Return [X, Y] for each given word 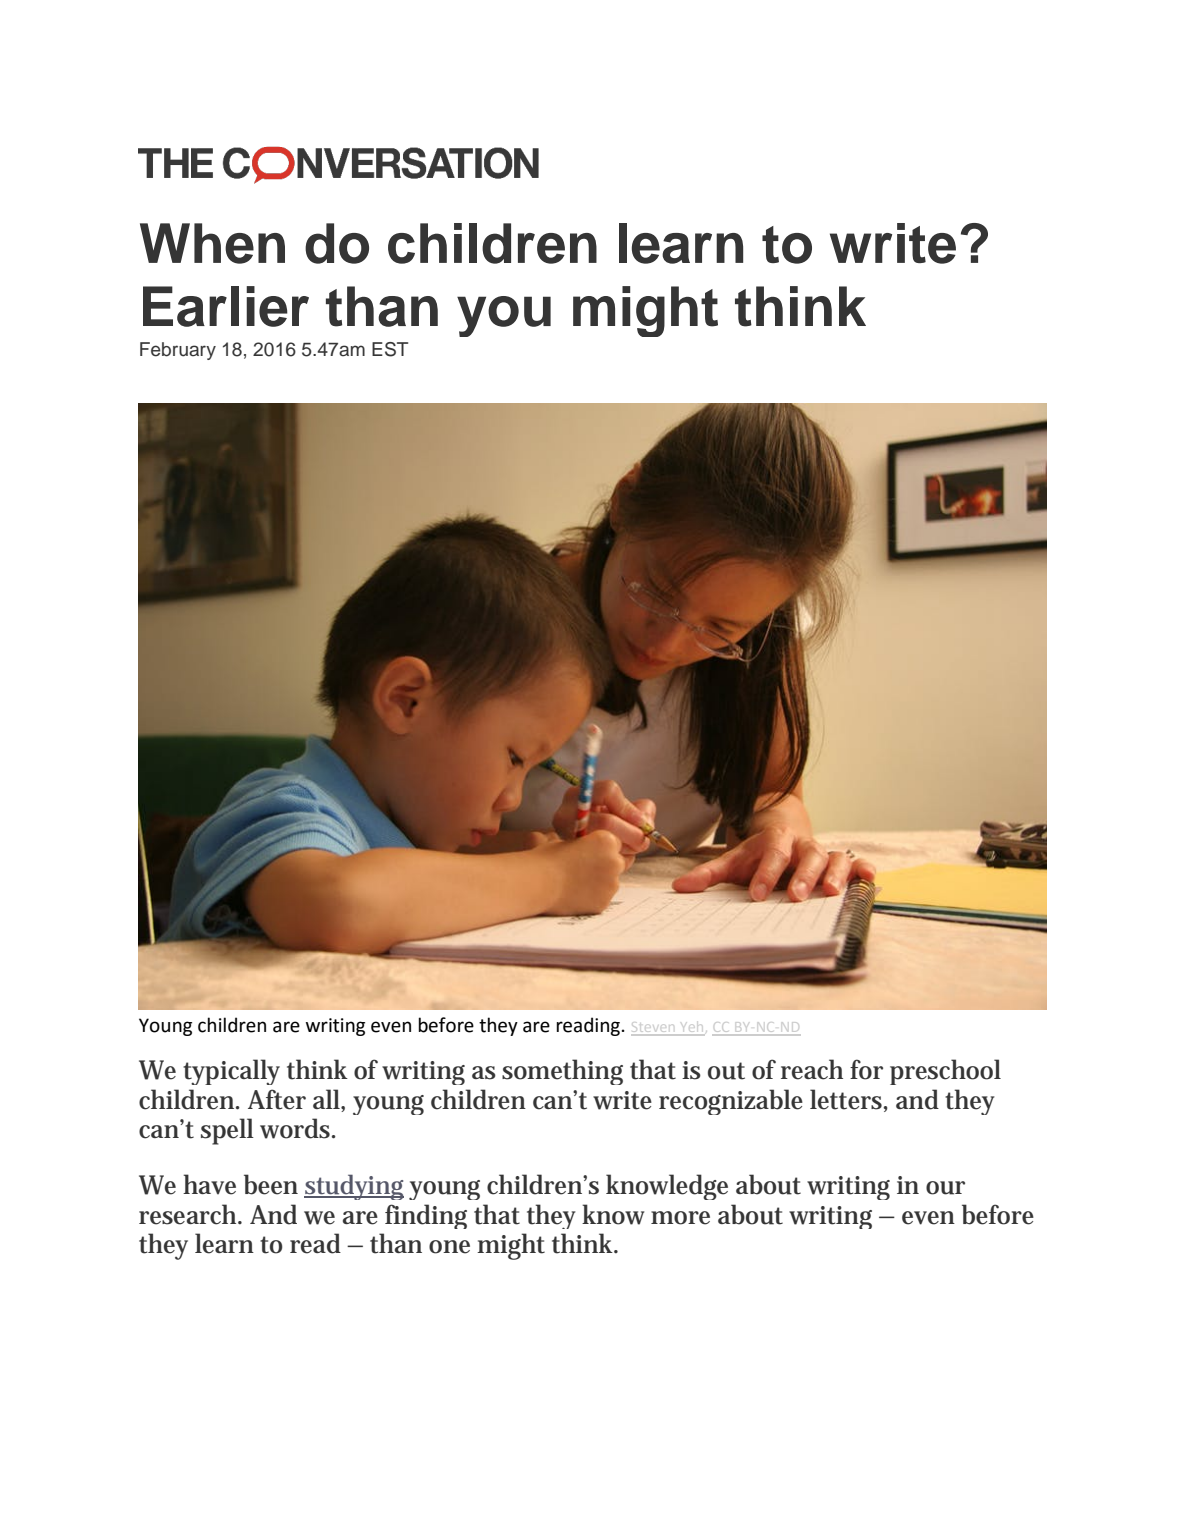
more [680, 1218]
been [271, 1184]
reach [812, 1069]
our [945, 1188]
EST [390, 349]
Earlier [226, 306]
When [212, 243]
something [562, 1072]
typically [231, 1072]
